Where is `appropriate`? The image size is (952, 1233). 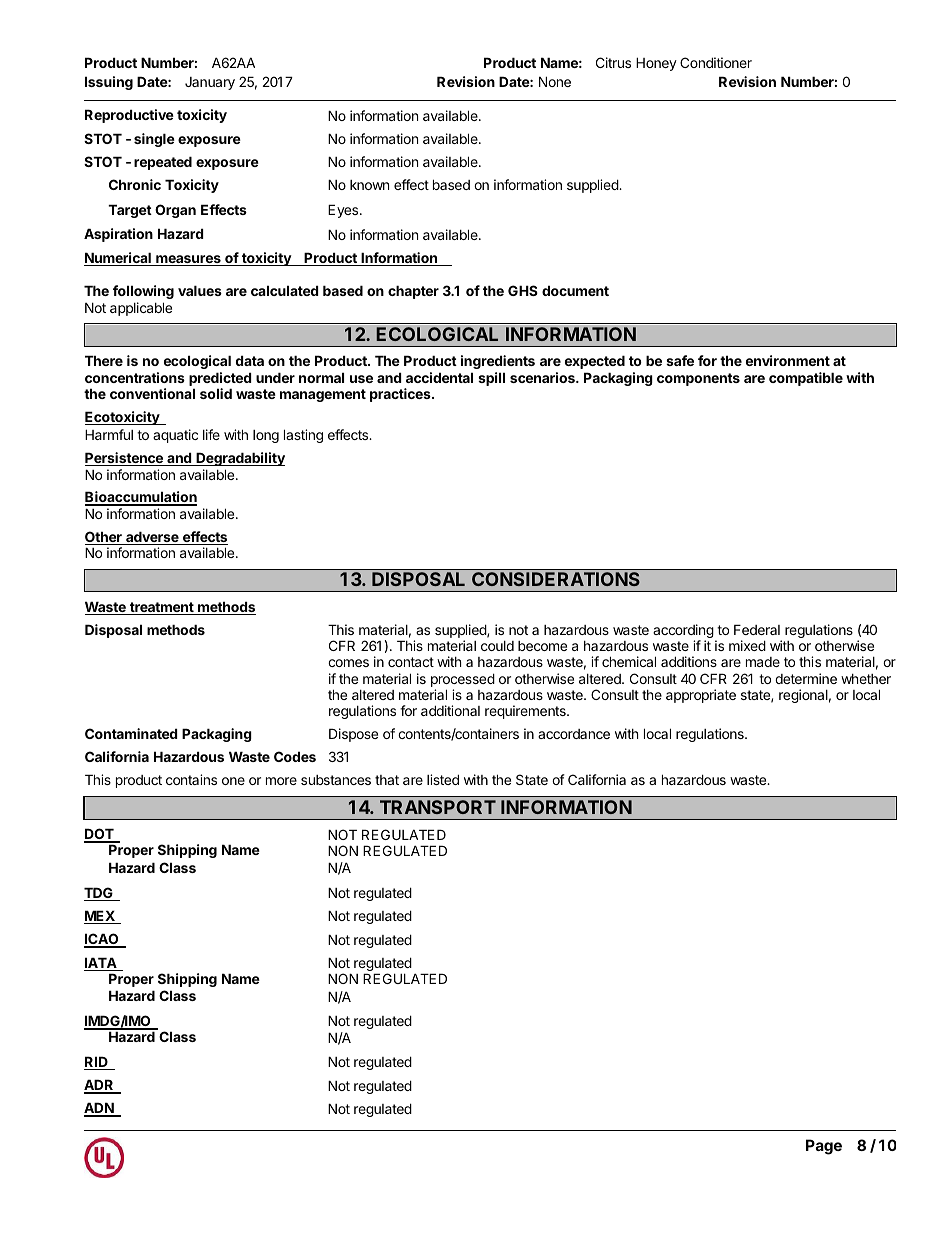 appropriate is located at coordinates (701, 696).
